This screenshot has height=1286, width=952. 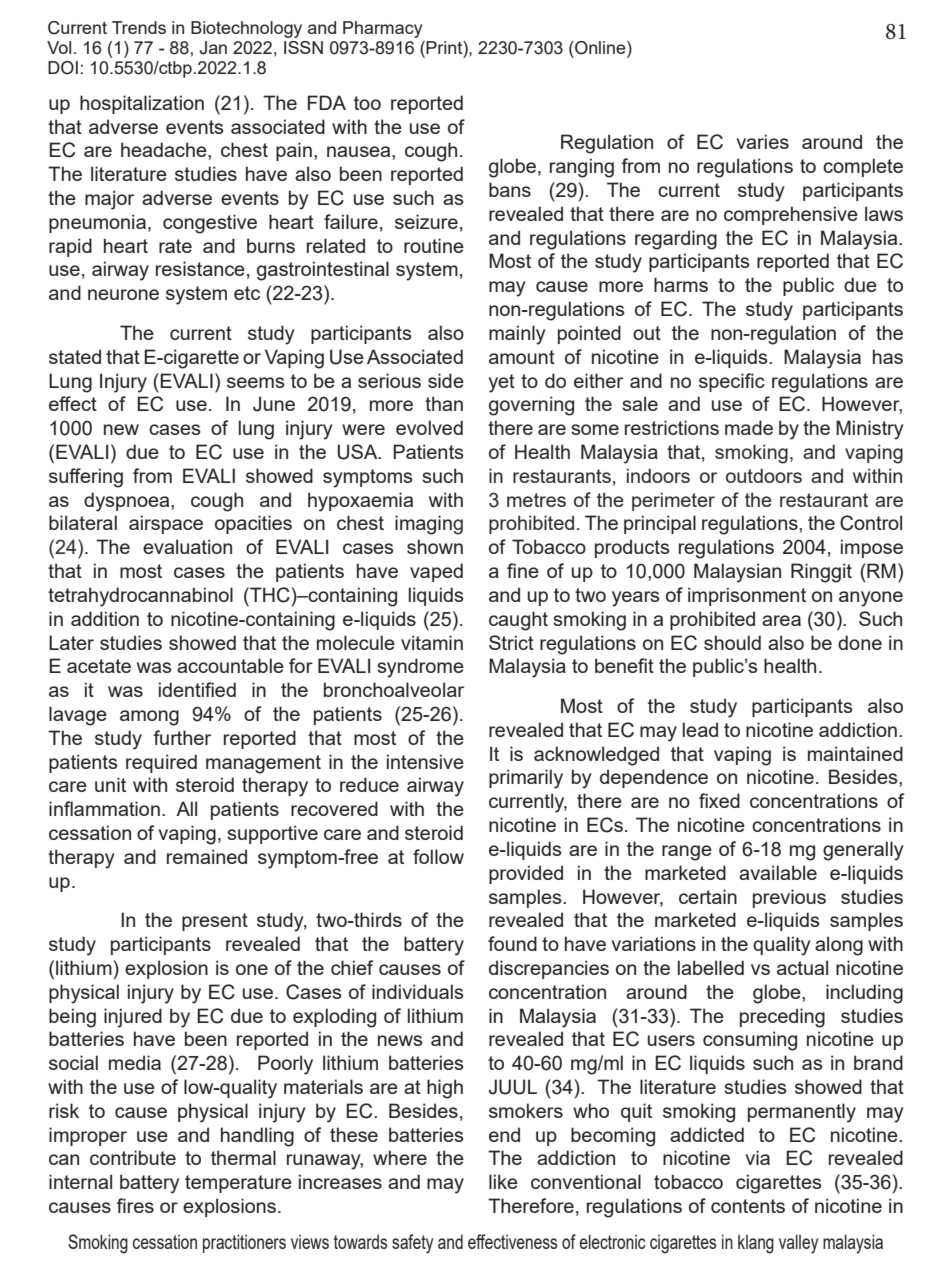 I want to click on like, so click(x=503, y=1181).
